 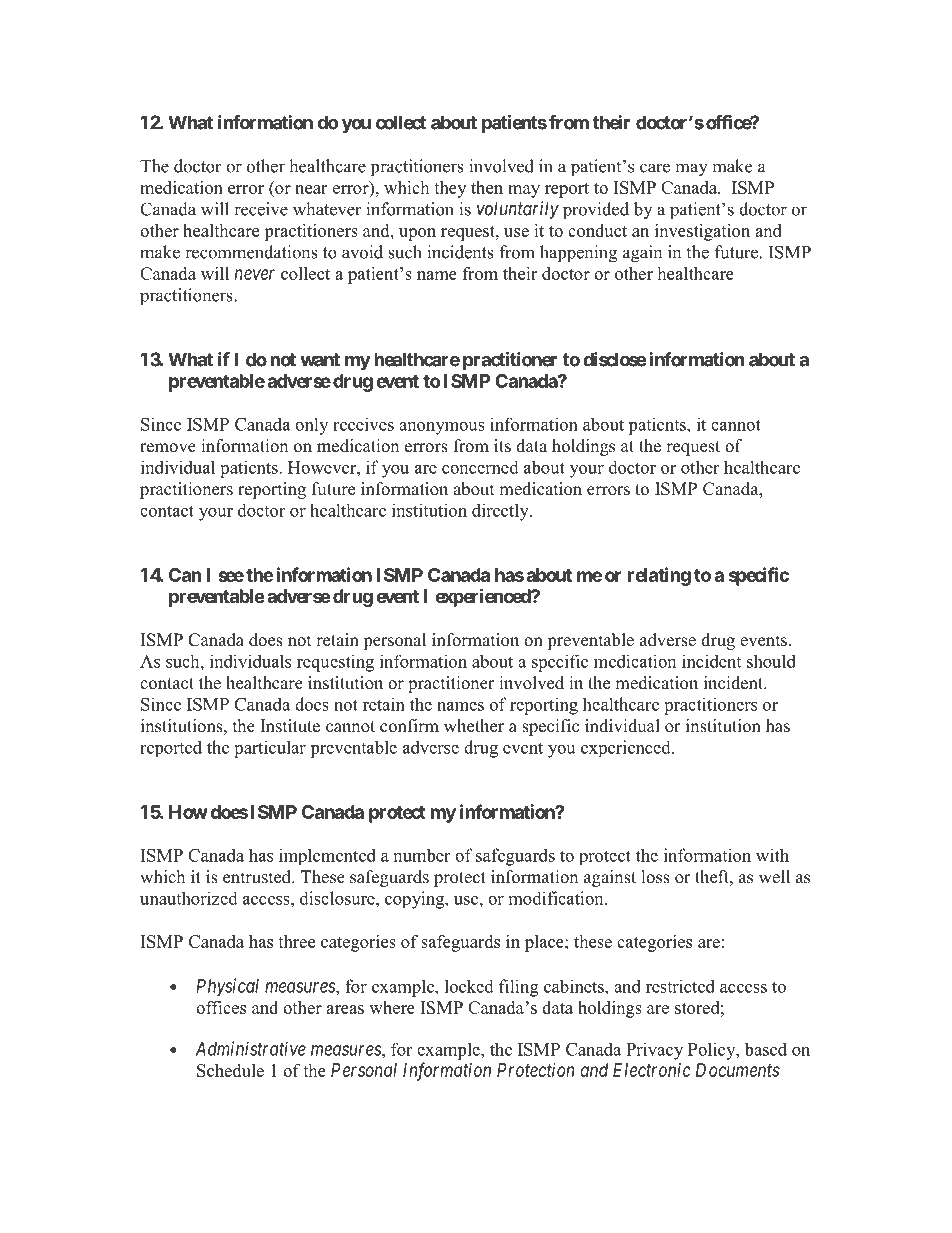 I want to click on Privacy, so click(x=654, y=1051).
